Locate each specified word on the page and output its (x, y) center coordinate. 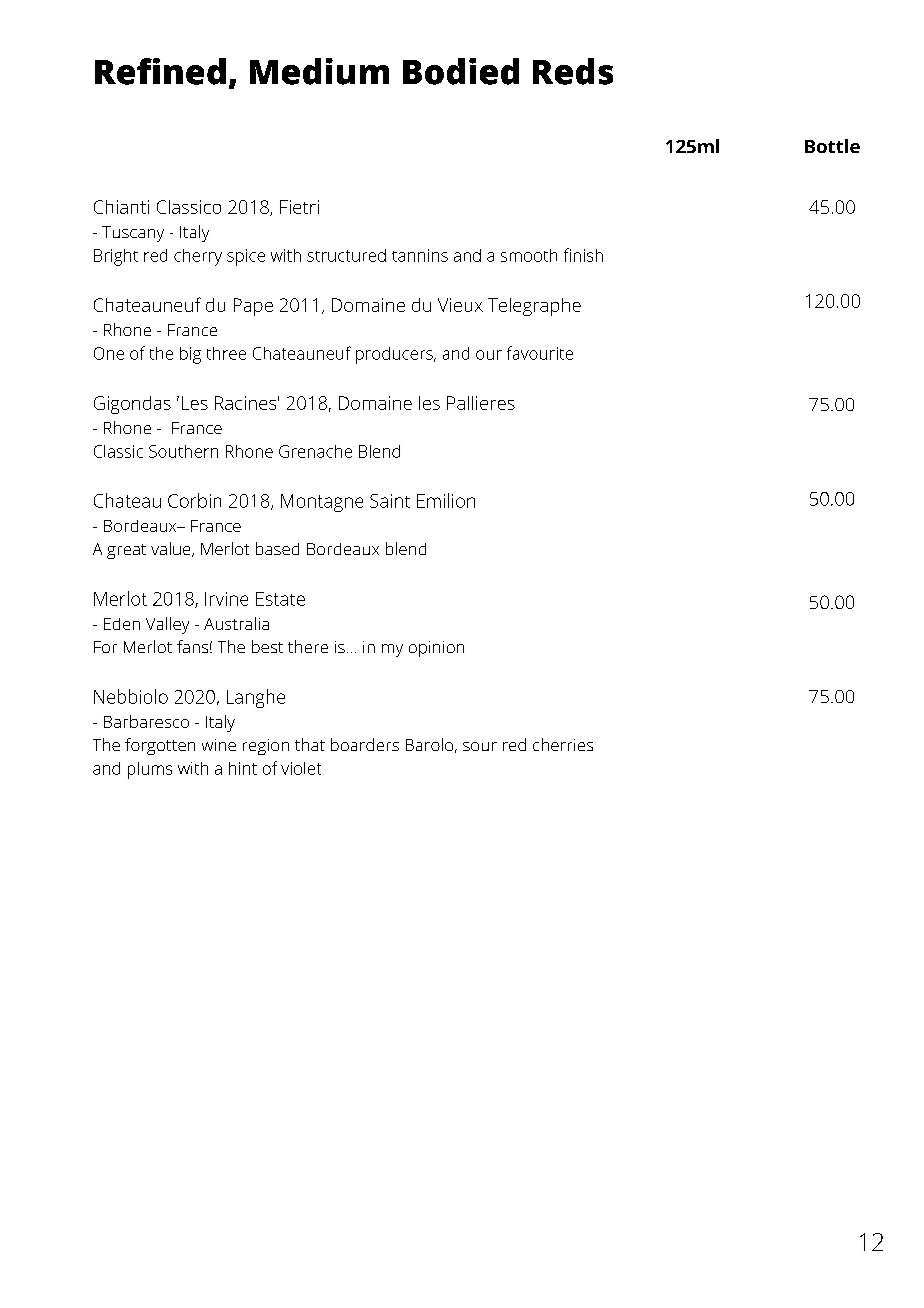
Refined (160, 71)
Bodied (461, 71)
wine (219, 745)
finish (583, 255)
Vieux (460, 305)
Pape (253, 307)
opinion (436, 649)
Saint (390, 501)
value (172, 549)
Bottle (832, 146)
